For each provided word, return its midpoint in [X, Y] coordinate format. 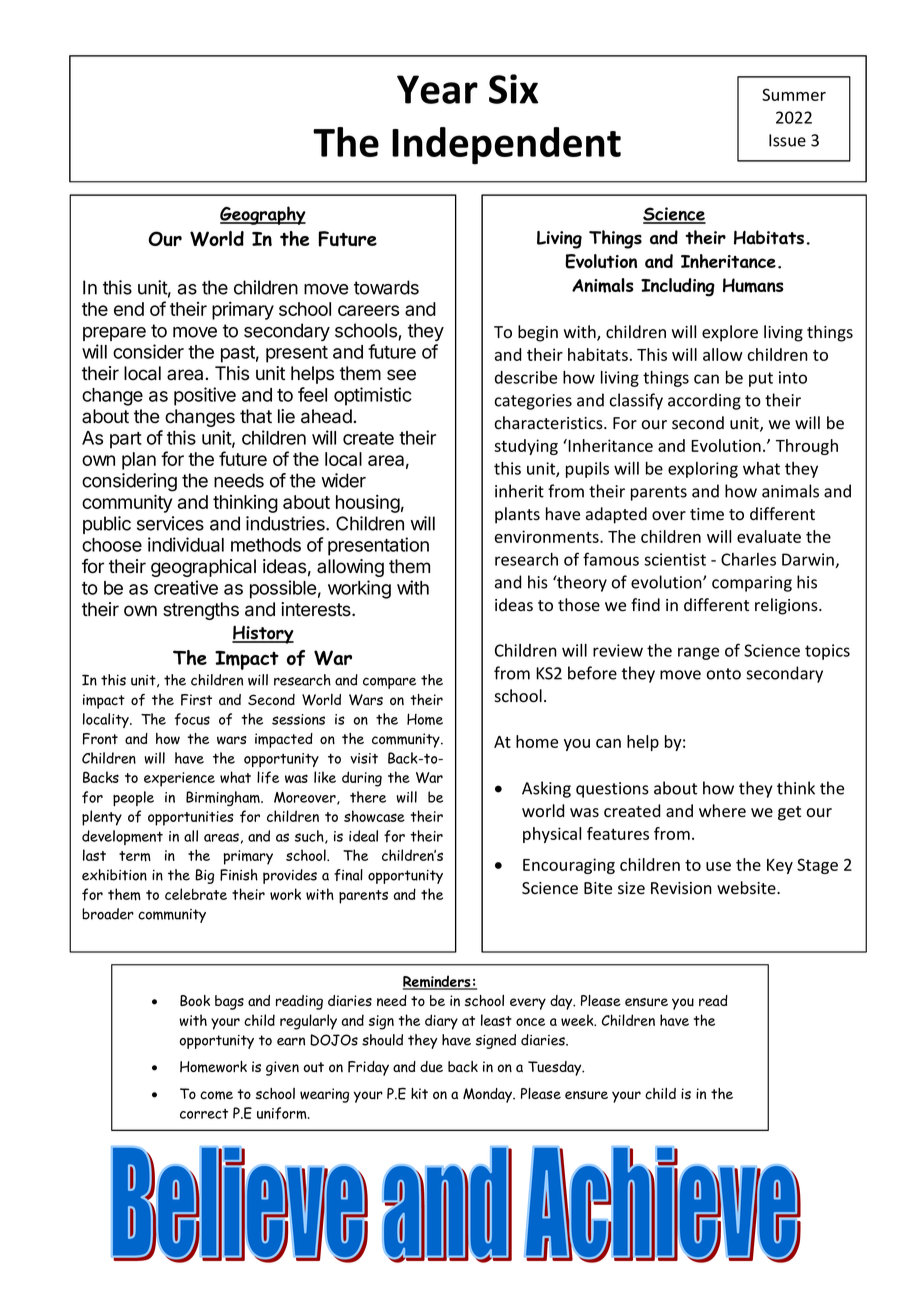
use [718, 866]
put [761, 379]
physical [552, 835]
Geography [263, 215]
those [579, 605]
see [401, 375]
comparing [752, 584]
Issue [787, 140]
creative [186, 587]
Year [437, 89]
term [135, 856]
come [216, 1095]
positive [205, 396]
